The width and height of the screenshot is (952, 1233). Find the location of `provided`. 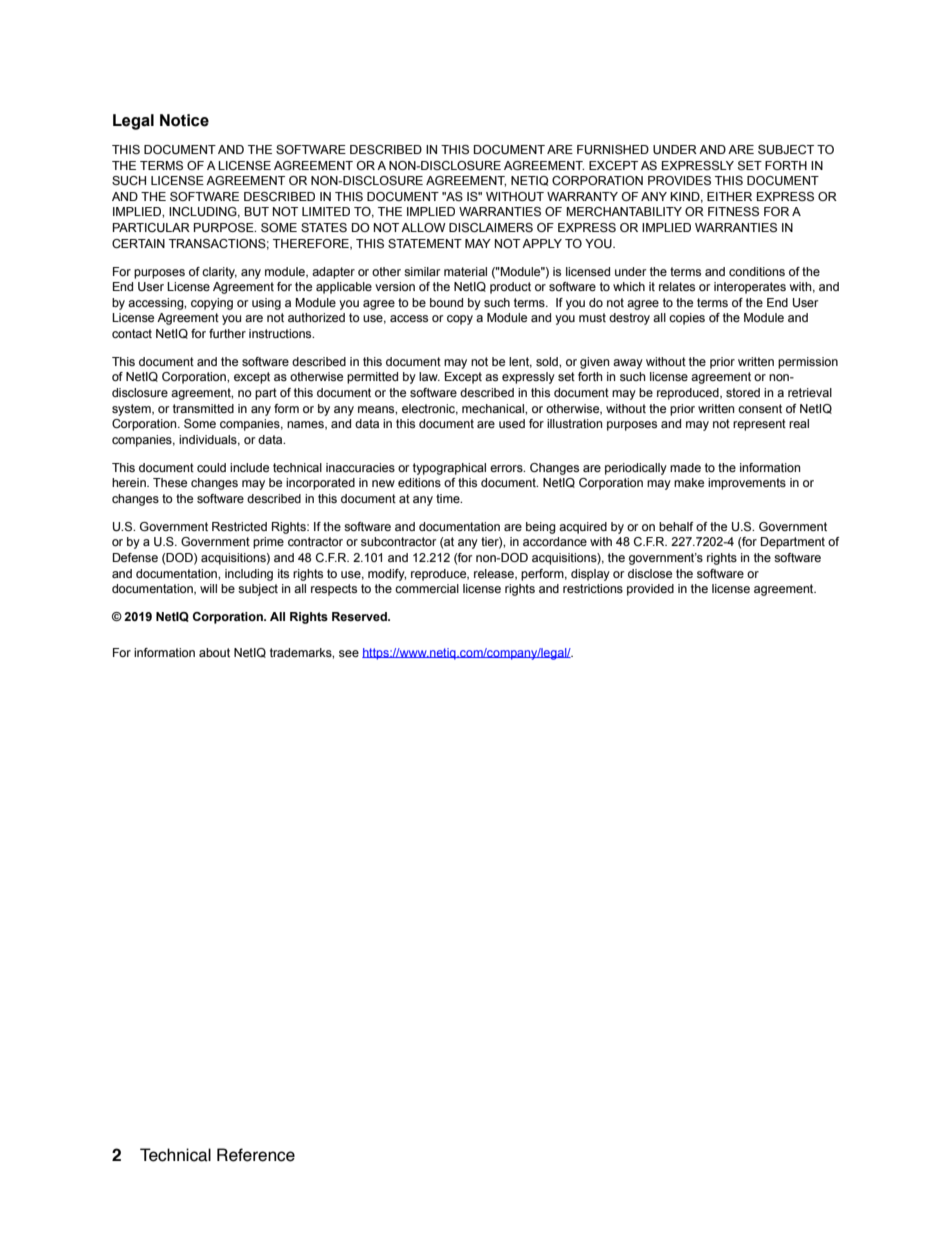

provided is located at coordinates (650, 590).
